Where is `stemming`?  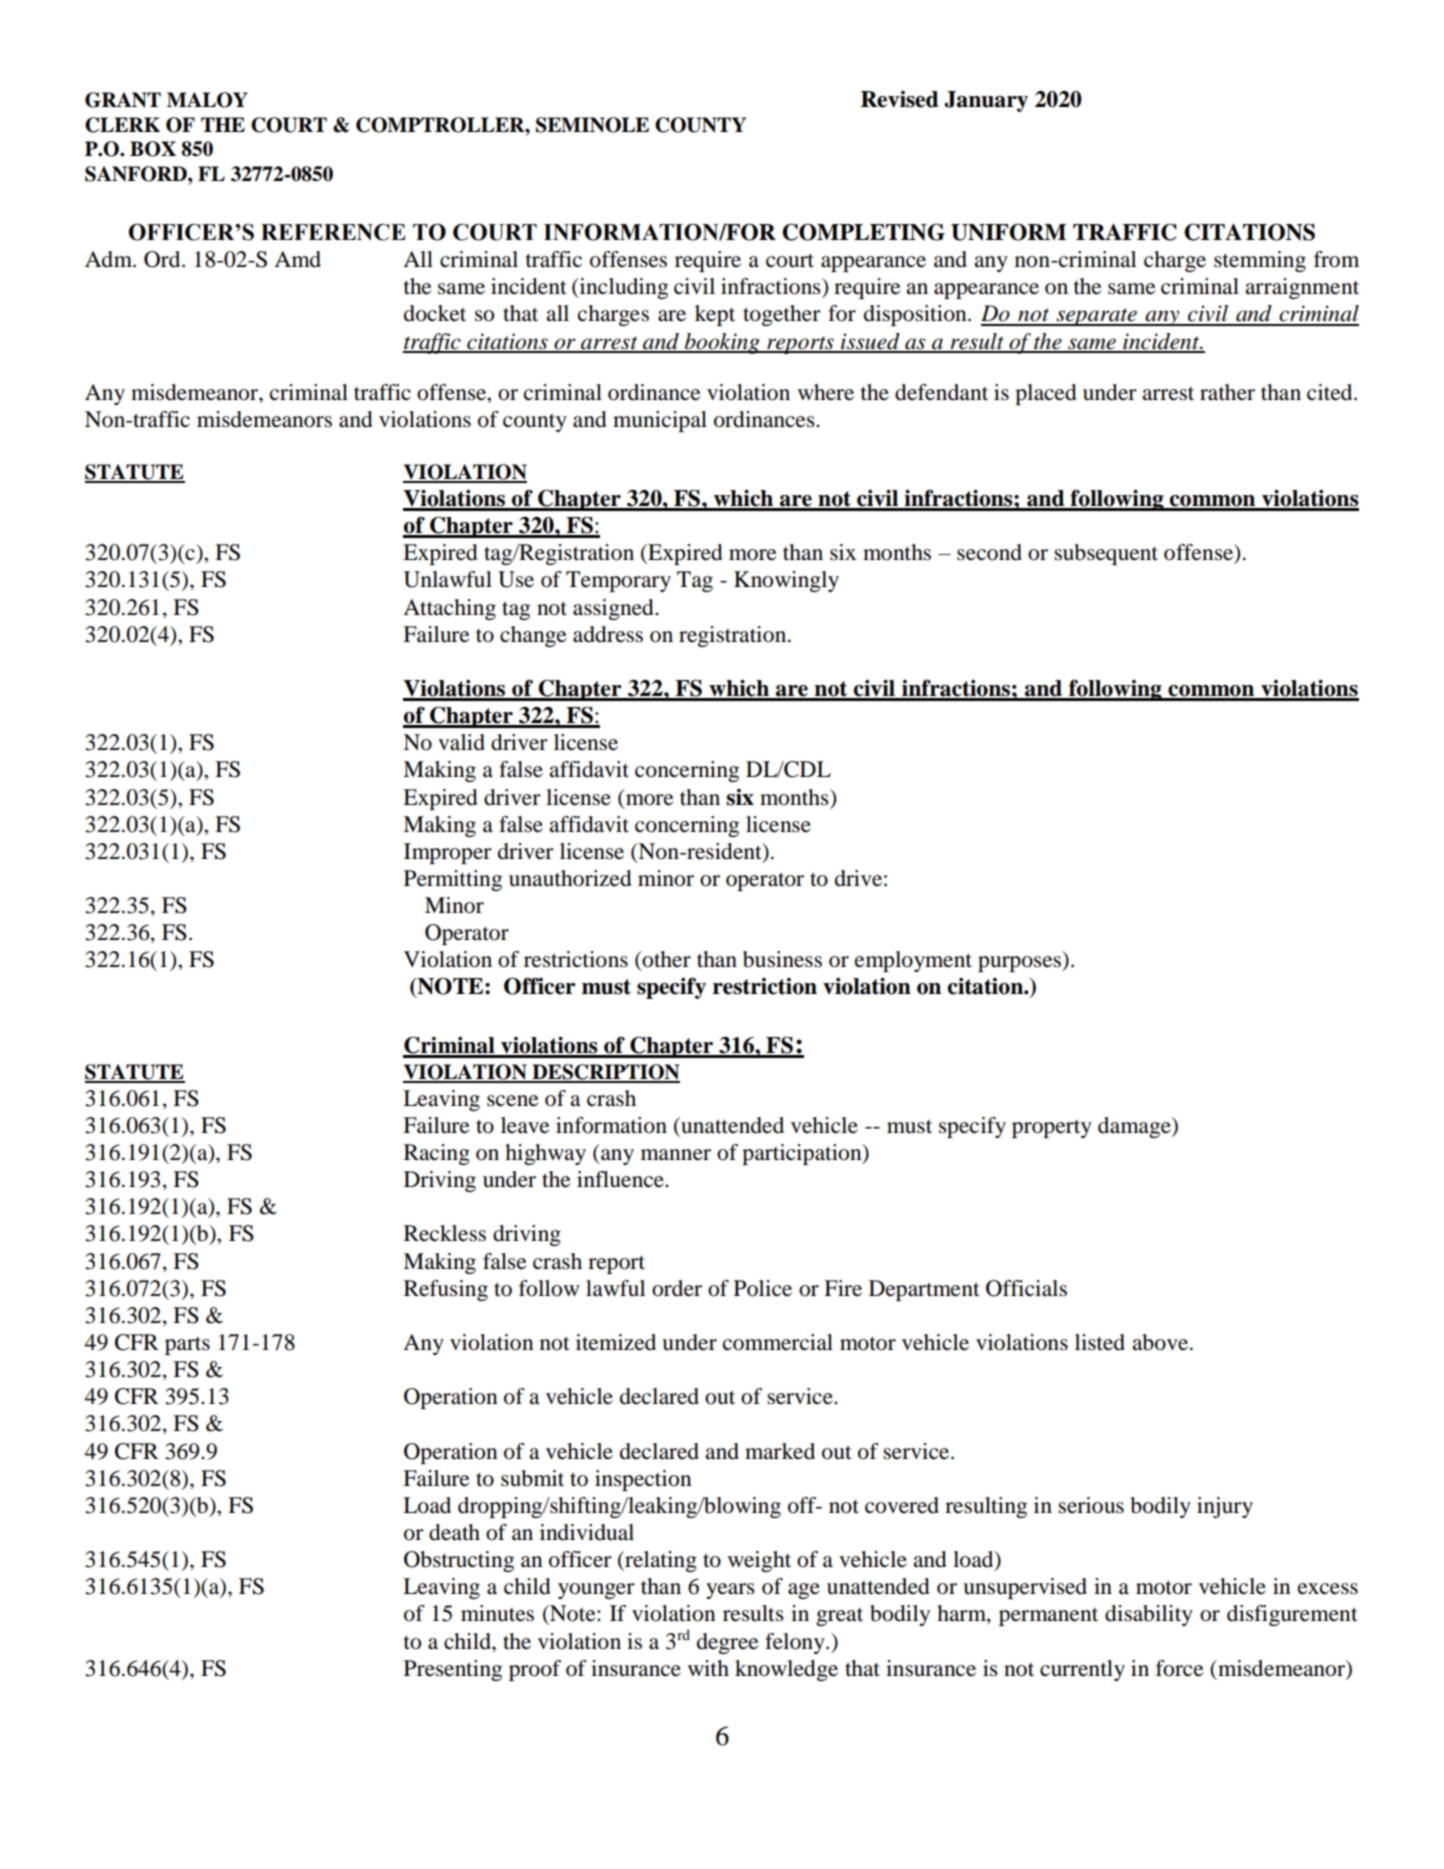 stemming is located at coordinates (1260, 261).
